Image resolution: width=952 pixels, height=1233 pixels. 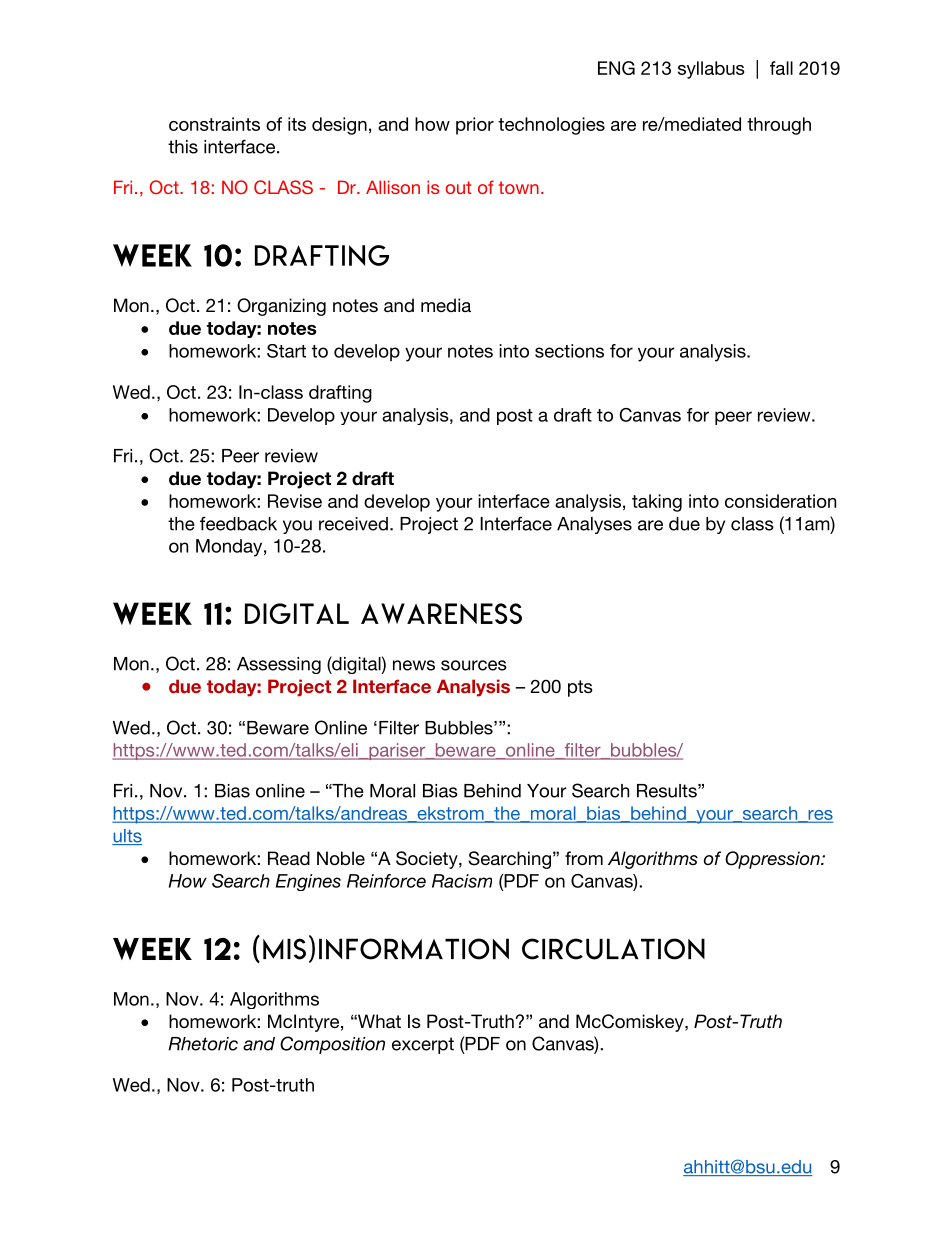 I want to click on constraints, so click(x=214, y=124).
